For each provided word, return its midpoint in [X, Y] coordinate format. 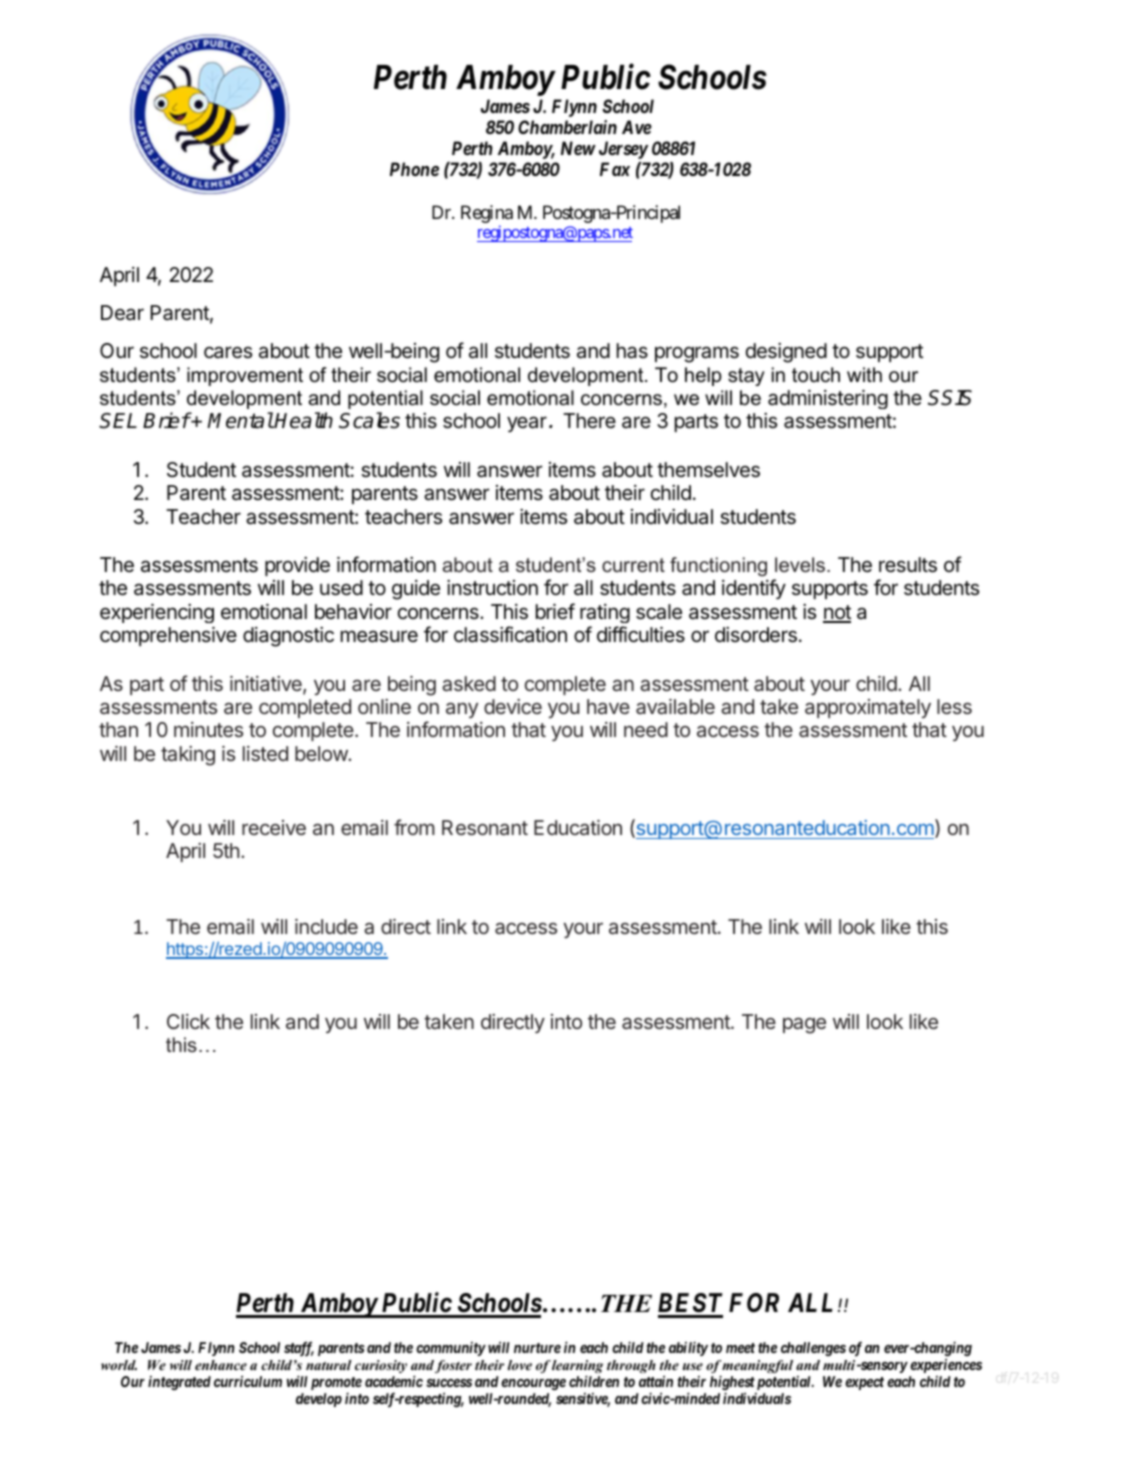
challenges [813, 1349]
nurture [537, 1348]
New [578, 148]
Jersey [623, 150]
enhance [221, 1365]
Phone [414, 169]
